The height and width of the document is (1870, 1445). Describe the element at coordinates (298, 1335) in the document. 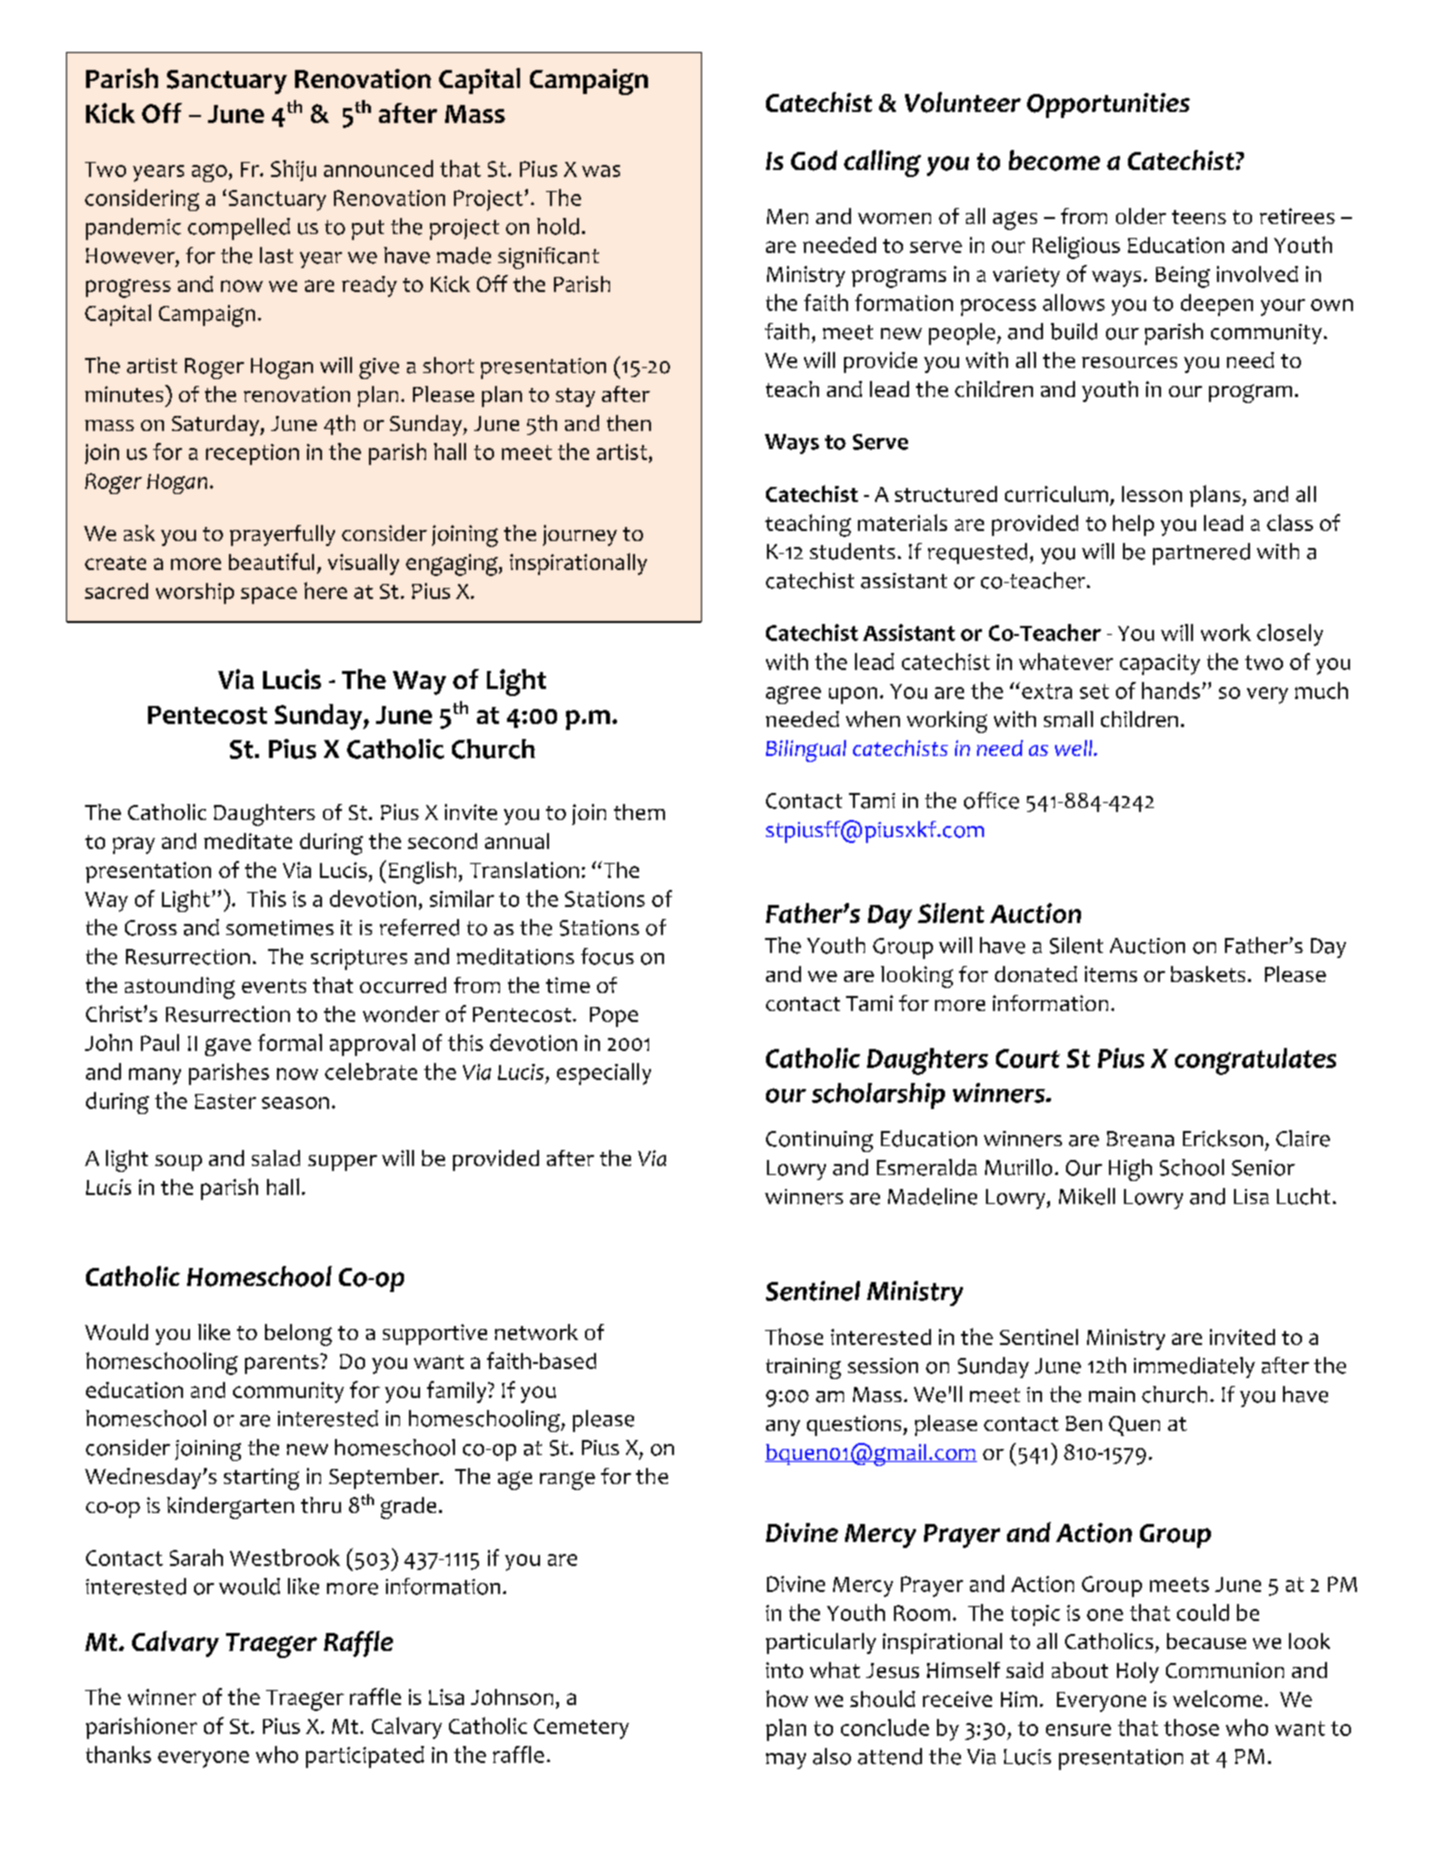

I see `belong` at that location.
